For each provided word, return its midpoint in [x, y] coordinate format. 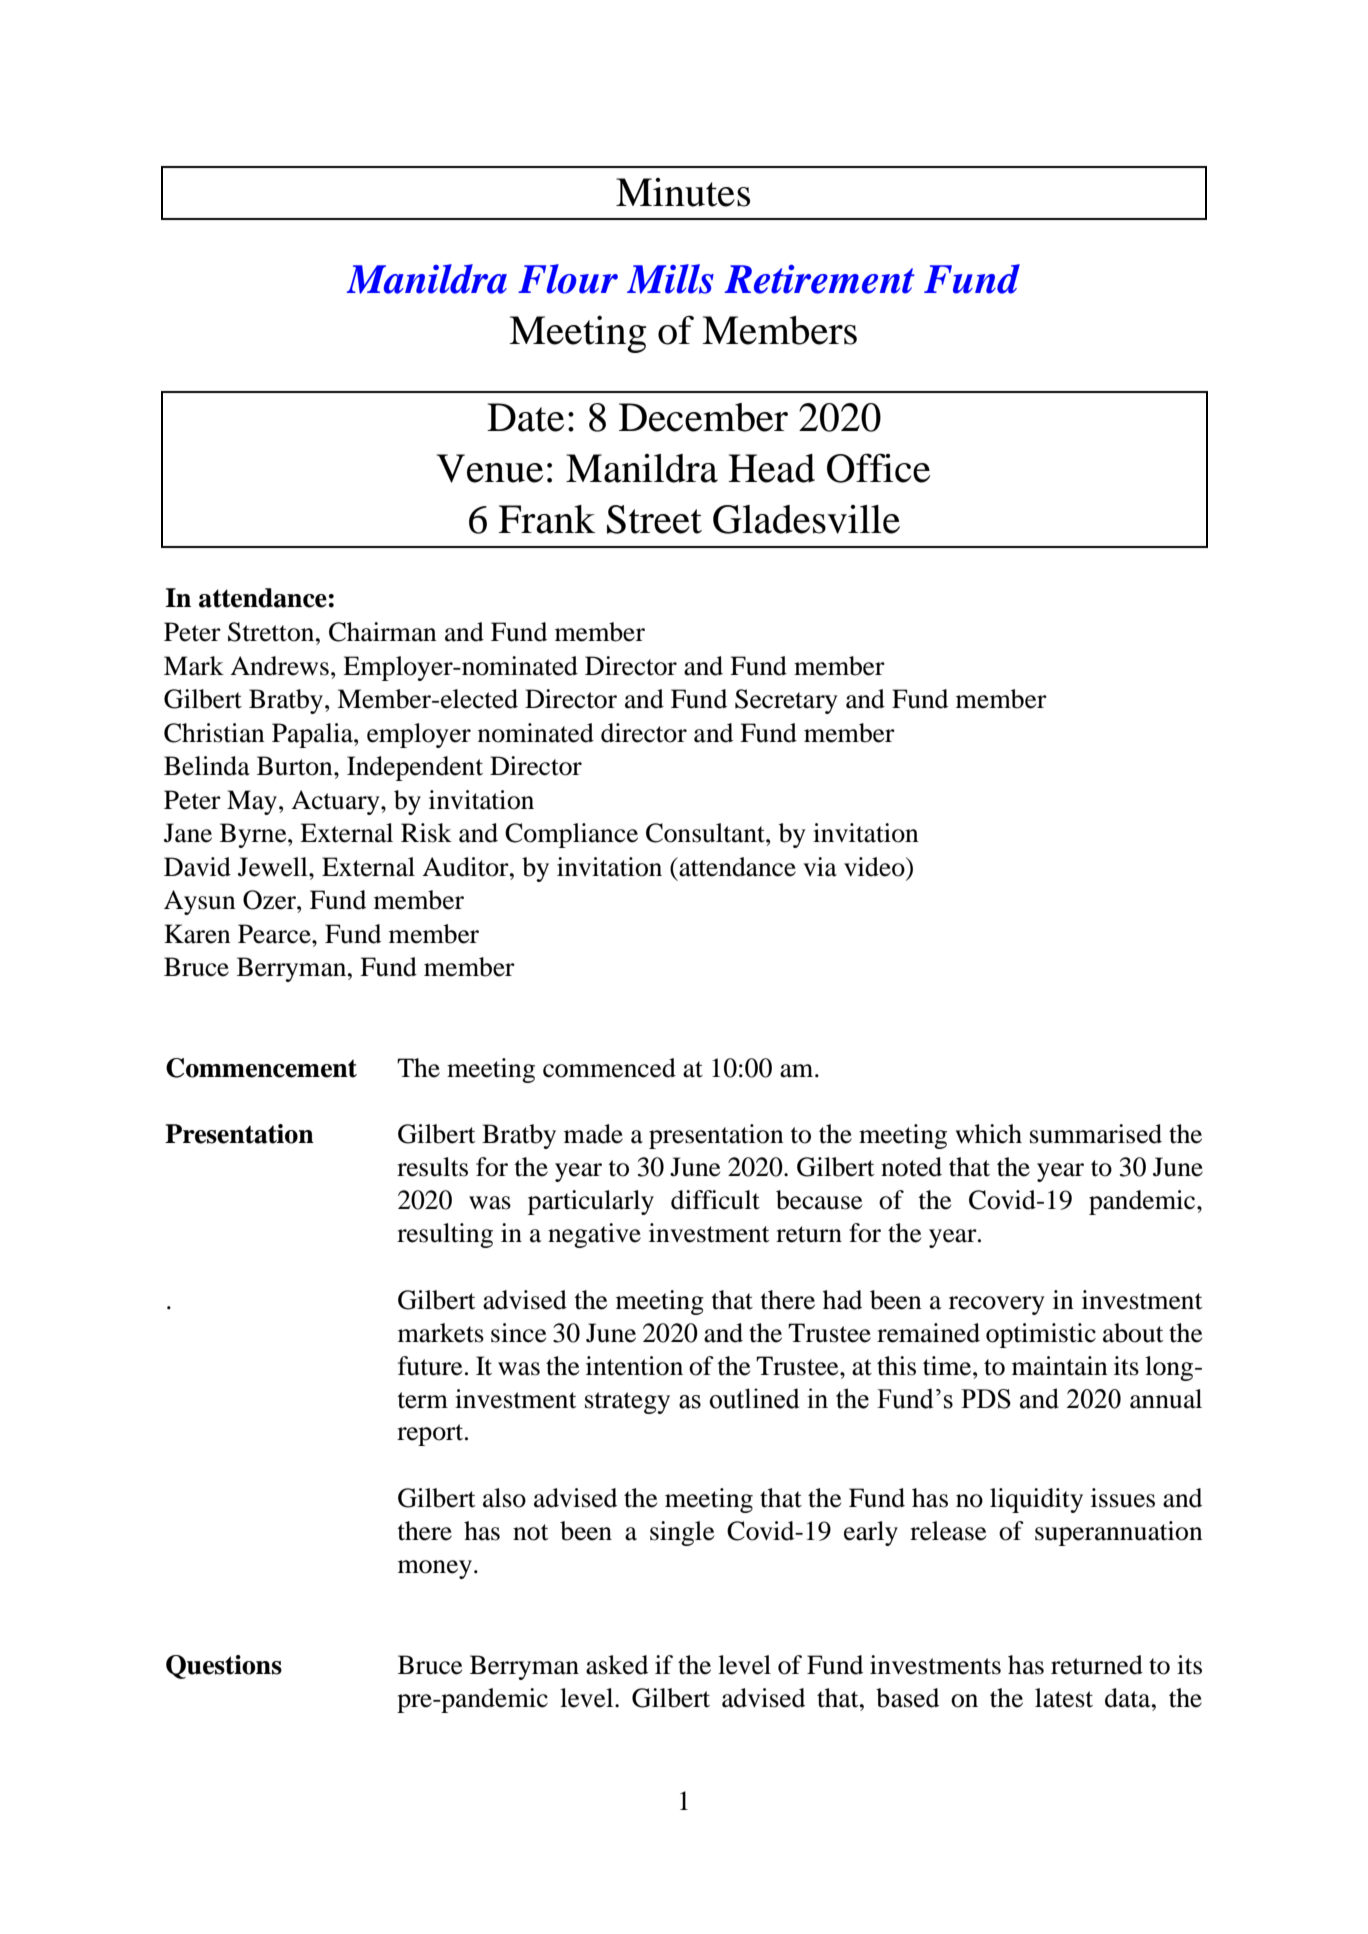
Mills [670, 279]
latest [1064, 1698]
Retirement [819, 279]
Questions [224, 1667]
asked [617, 1665]
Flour [568, 279]
